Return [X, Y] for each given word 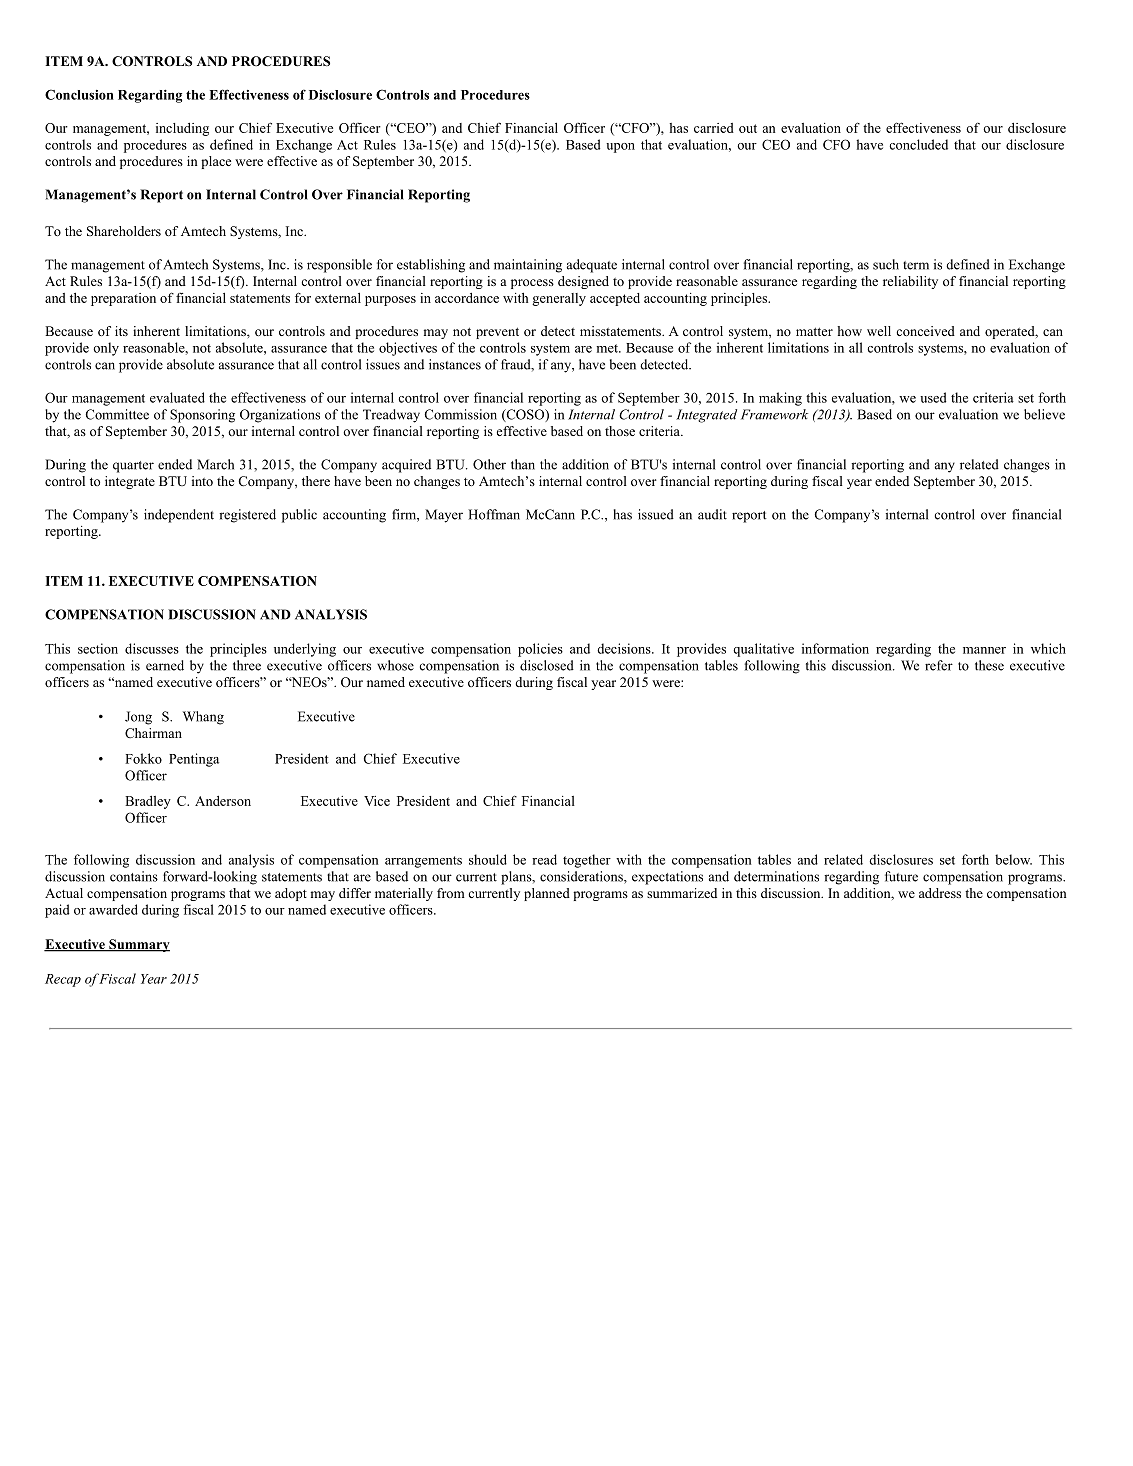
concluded [918, 144]
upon [620, 148]
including [182, 129]
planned [547, 894]
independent [179, 516]
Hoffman [494, 514]
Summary [138, 945]
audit [712, 514]
